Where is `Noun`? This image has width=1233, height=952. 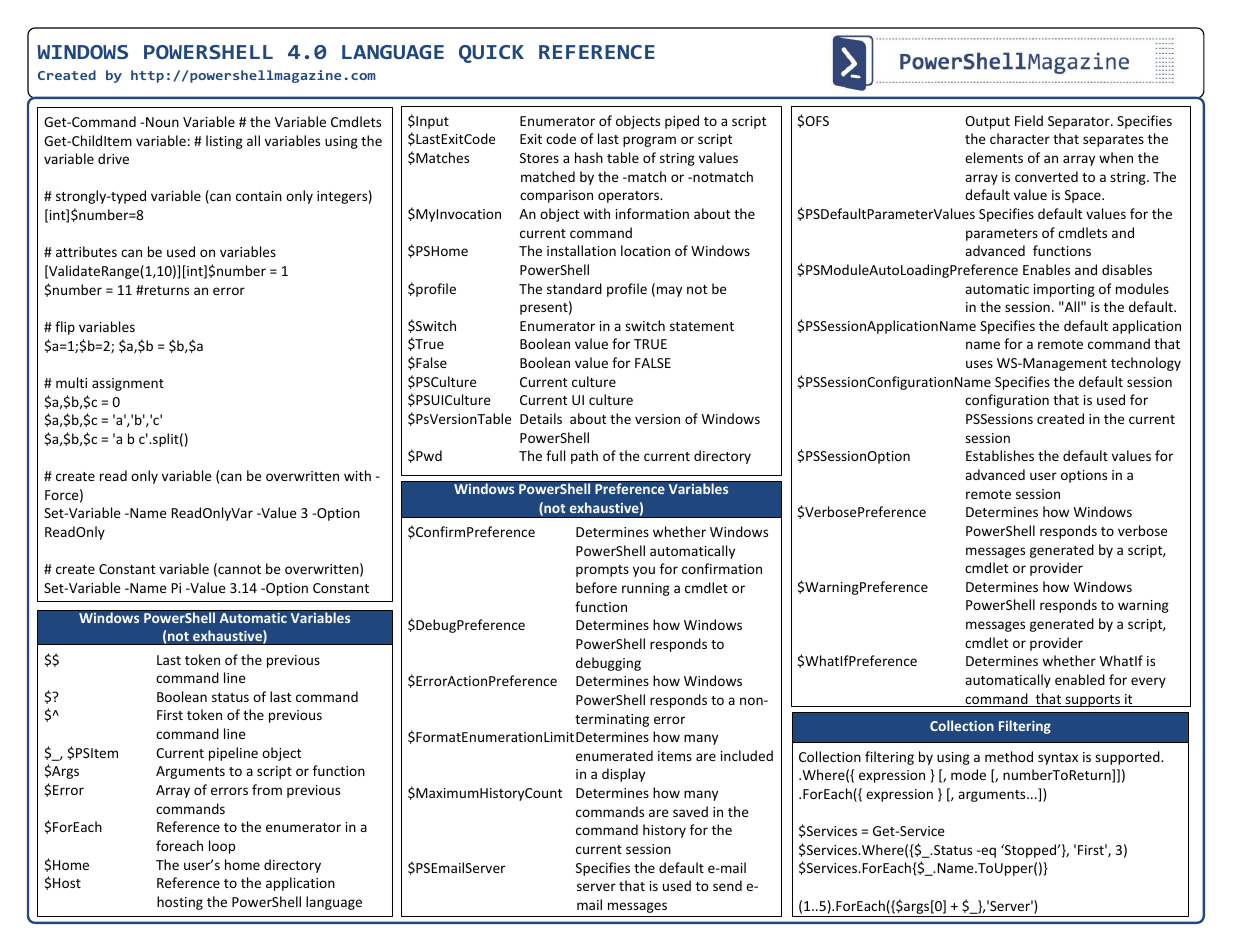
Noun is located at coordinates (162, 122).
